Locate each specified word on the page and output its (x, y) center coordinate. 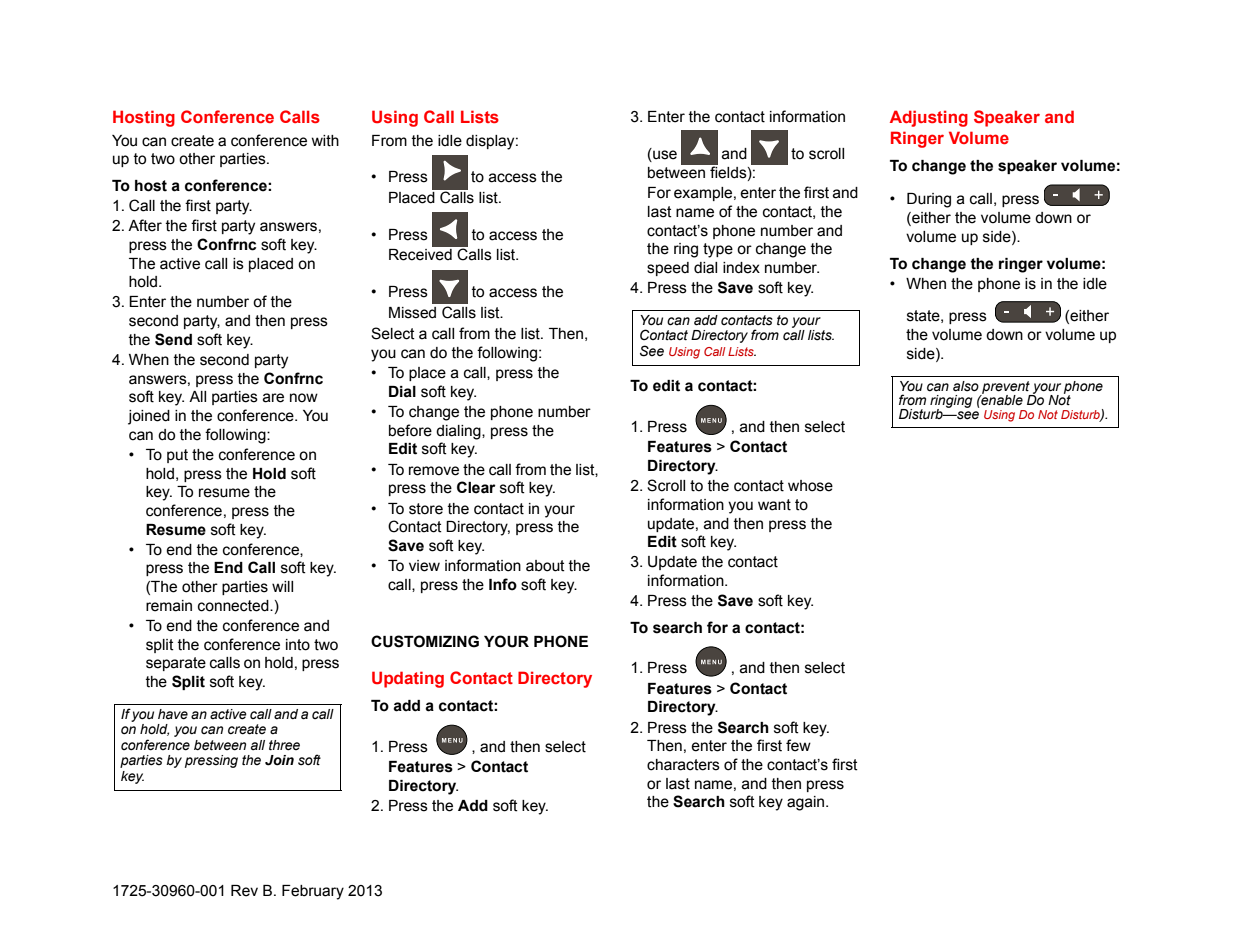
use (664, 156)
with (325, 141)
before (410, 430)
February (313, 892)
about (545, 566)
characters (683, 765)
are (273, 398)
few (798, 745)
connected (234, 606)
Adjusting (929, 118)
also (966, 386)
